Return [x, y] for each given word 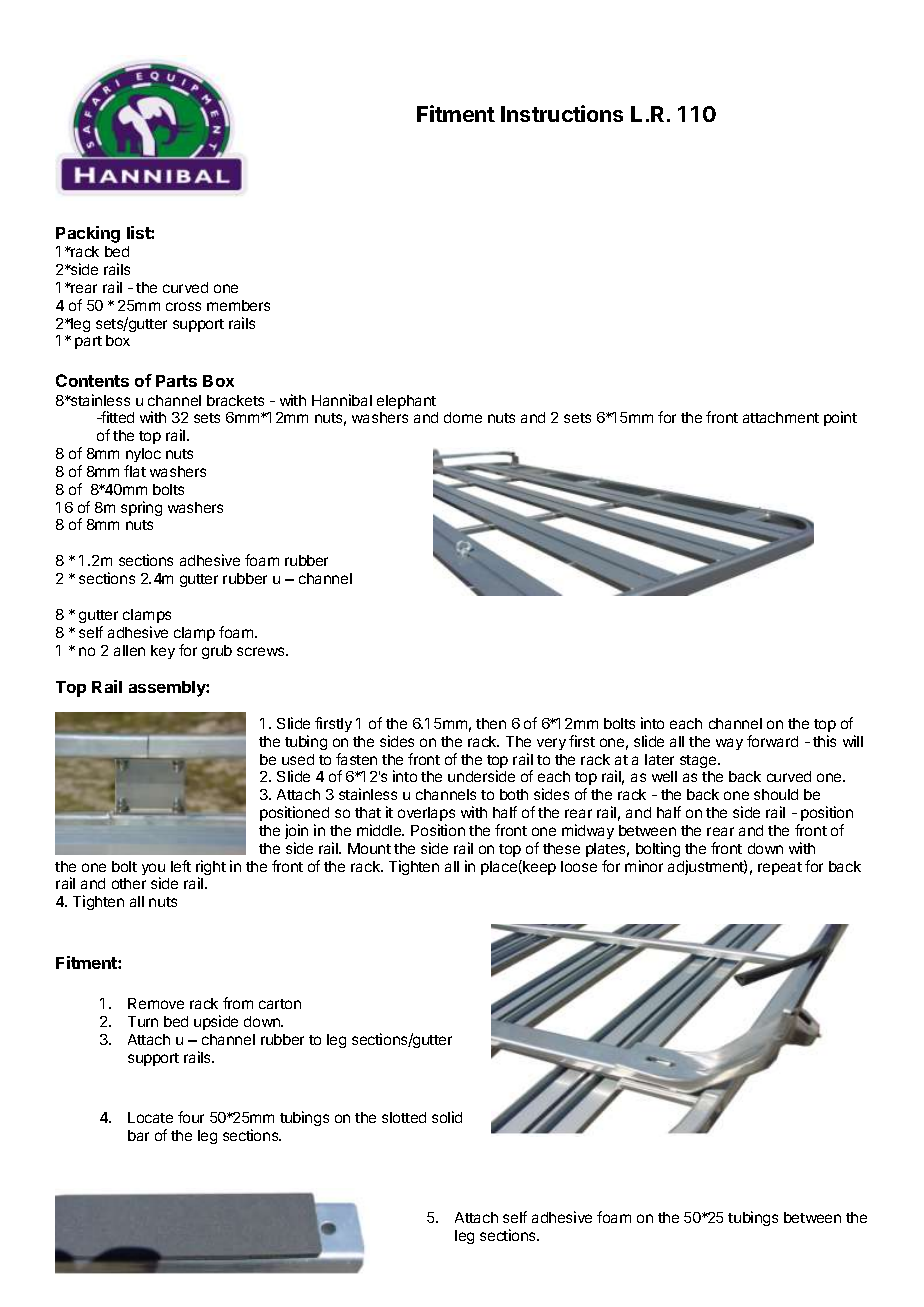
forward [772, 741]
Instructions [562, 113]
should [776, 794]
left [181, 866]
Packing [88, 234]
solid [447, 1117]
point [840, 418]
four [191, 1117]
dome [463, 417]
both [514, 794]
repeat [780, 868]
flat [135, 471]
